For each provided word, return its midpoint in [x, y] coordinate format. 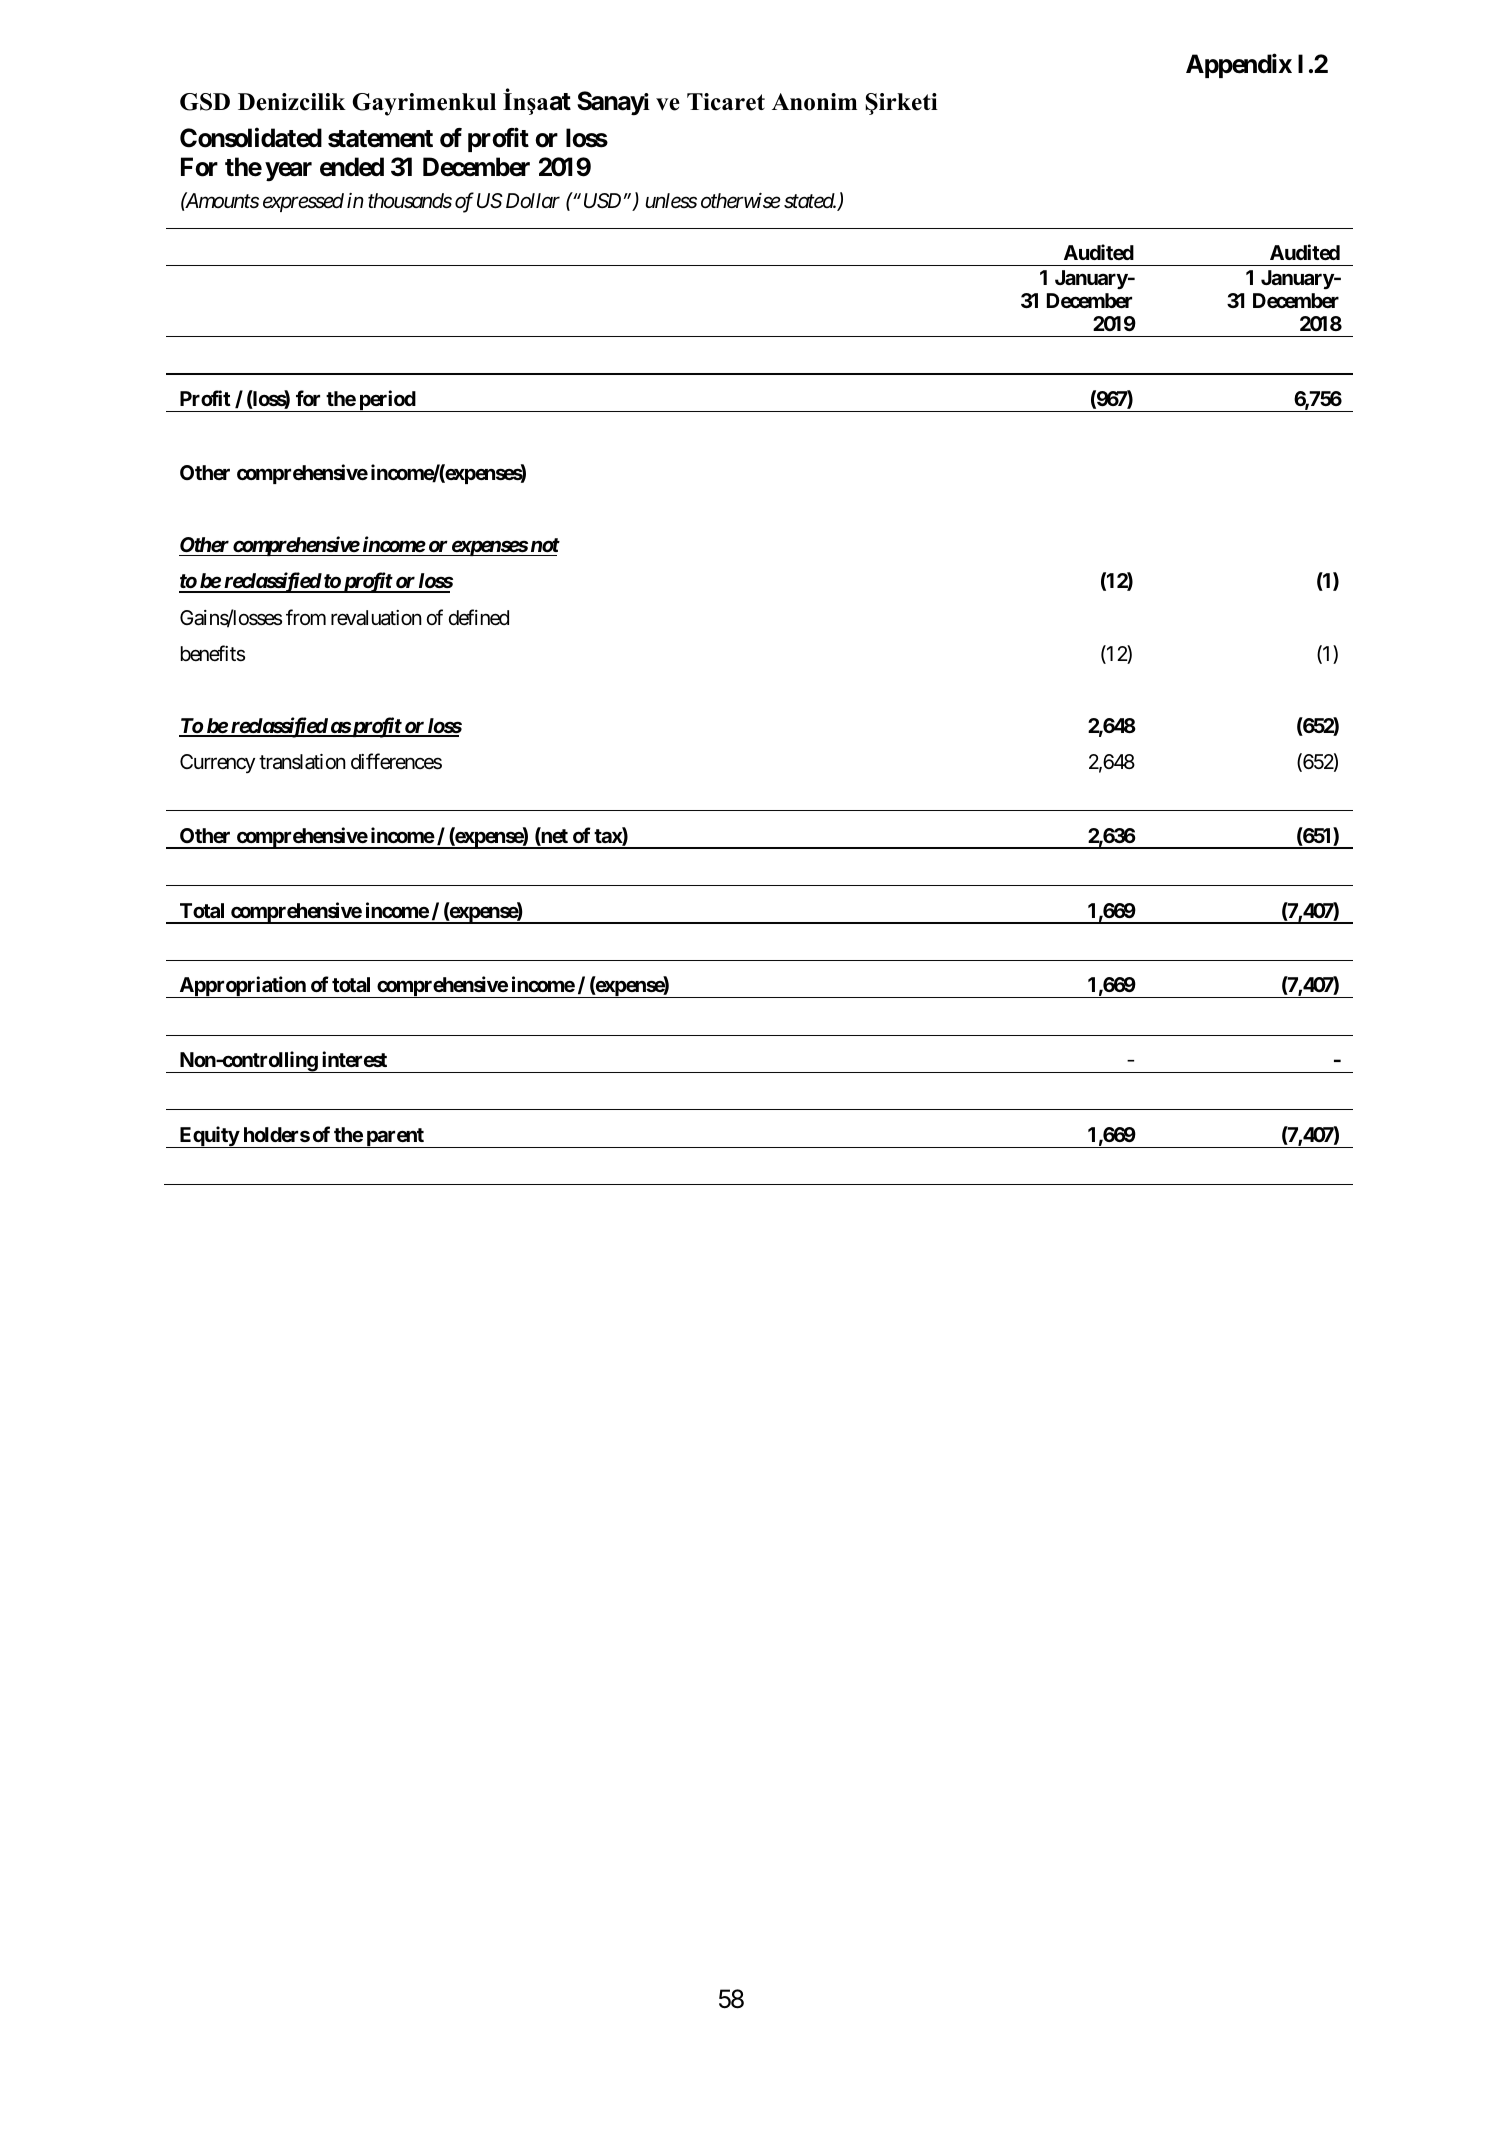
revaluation [376, 618]
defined [479, 617]
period [387, 401]
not [545, 545]
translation [302, 762]
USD [602, 201]
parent [395, 1138]
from [306, 617]
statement [380, 139]
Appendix [1239, 66]
